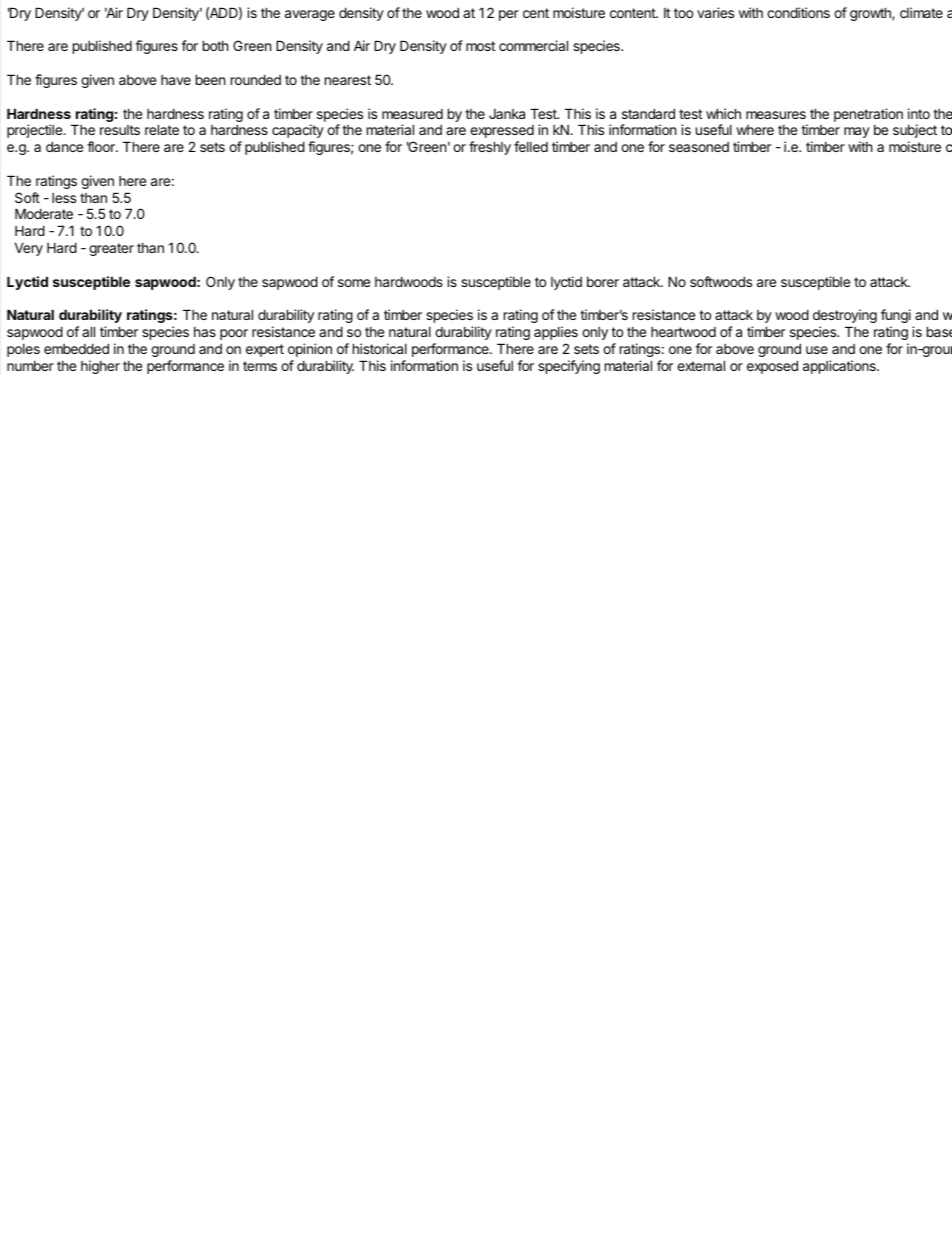  I want to click on seasoned, so click(699, 147).
